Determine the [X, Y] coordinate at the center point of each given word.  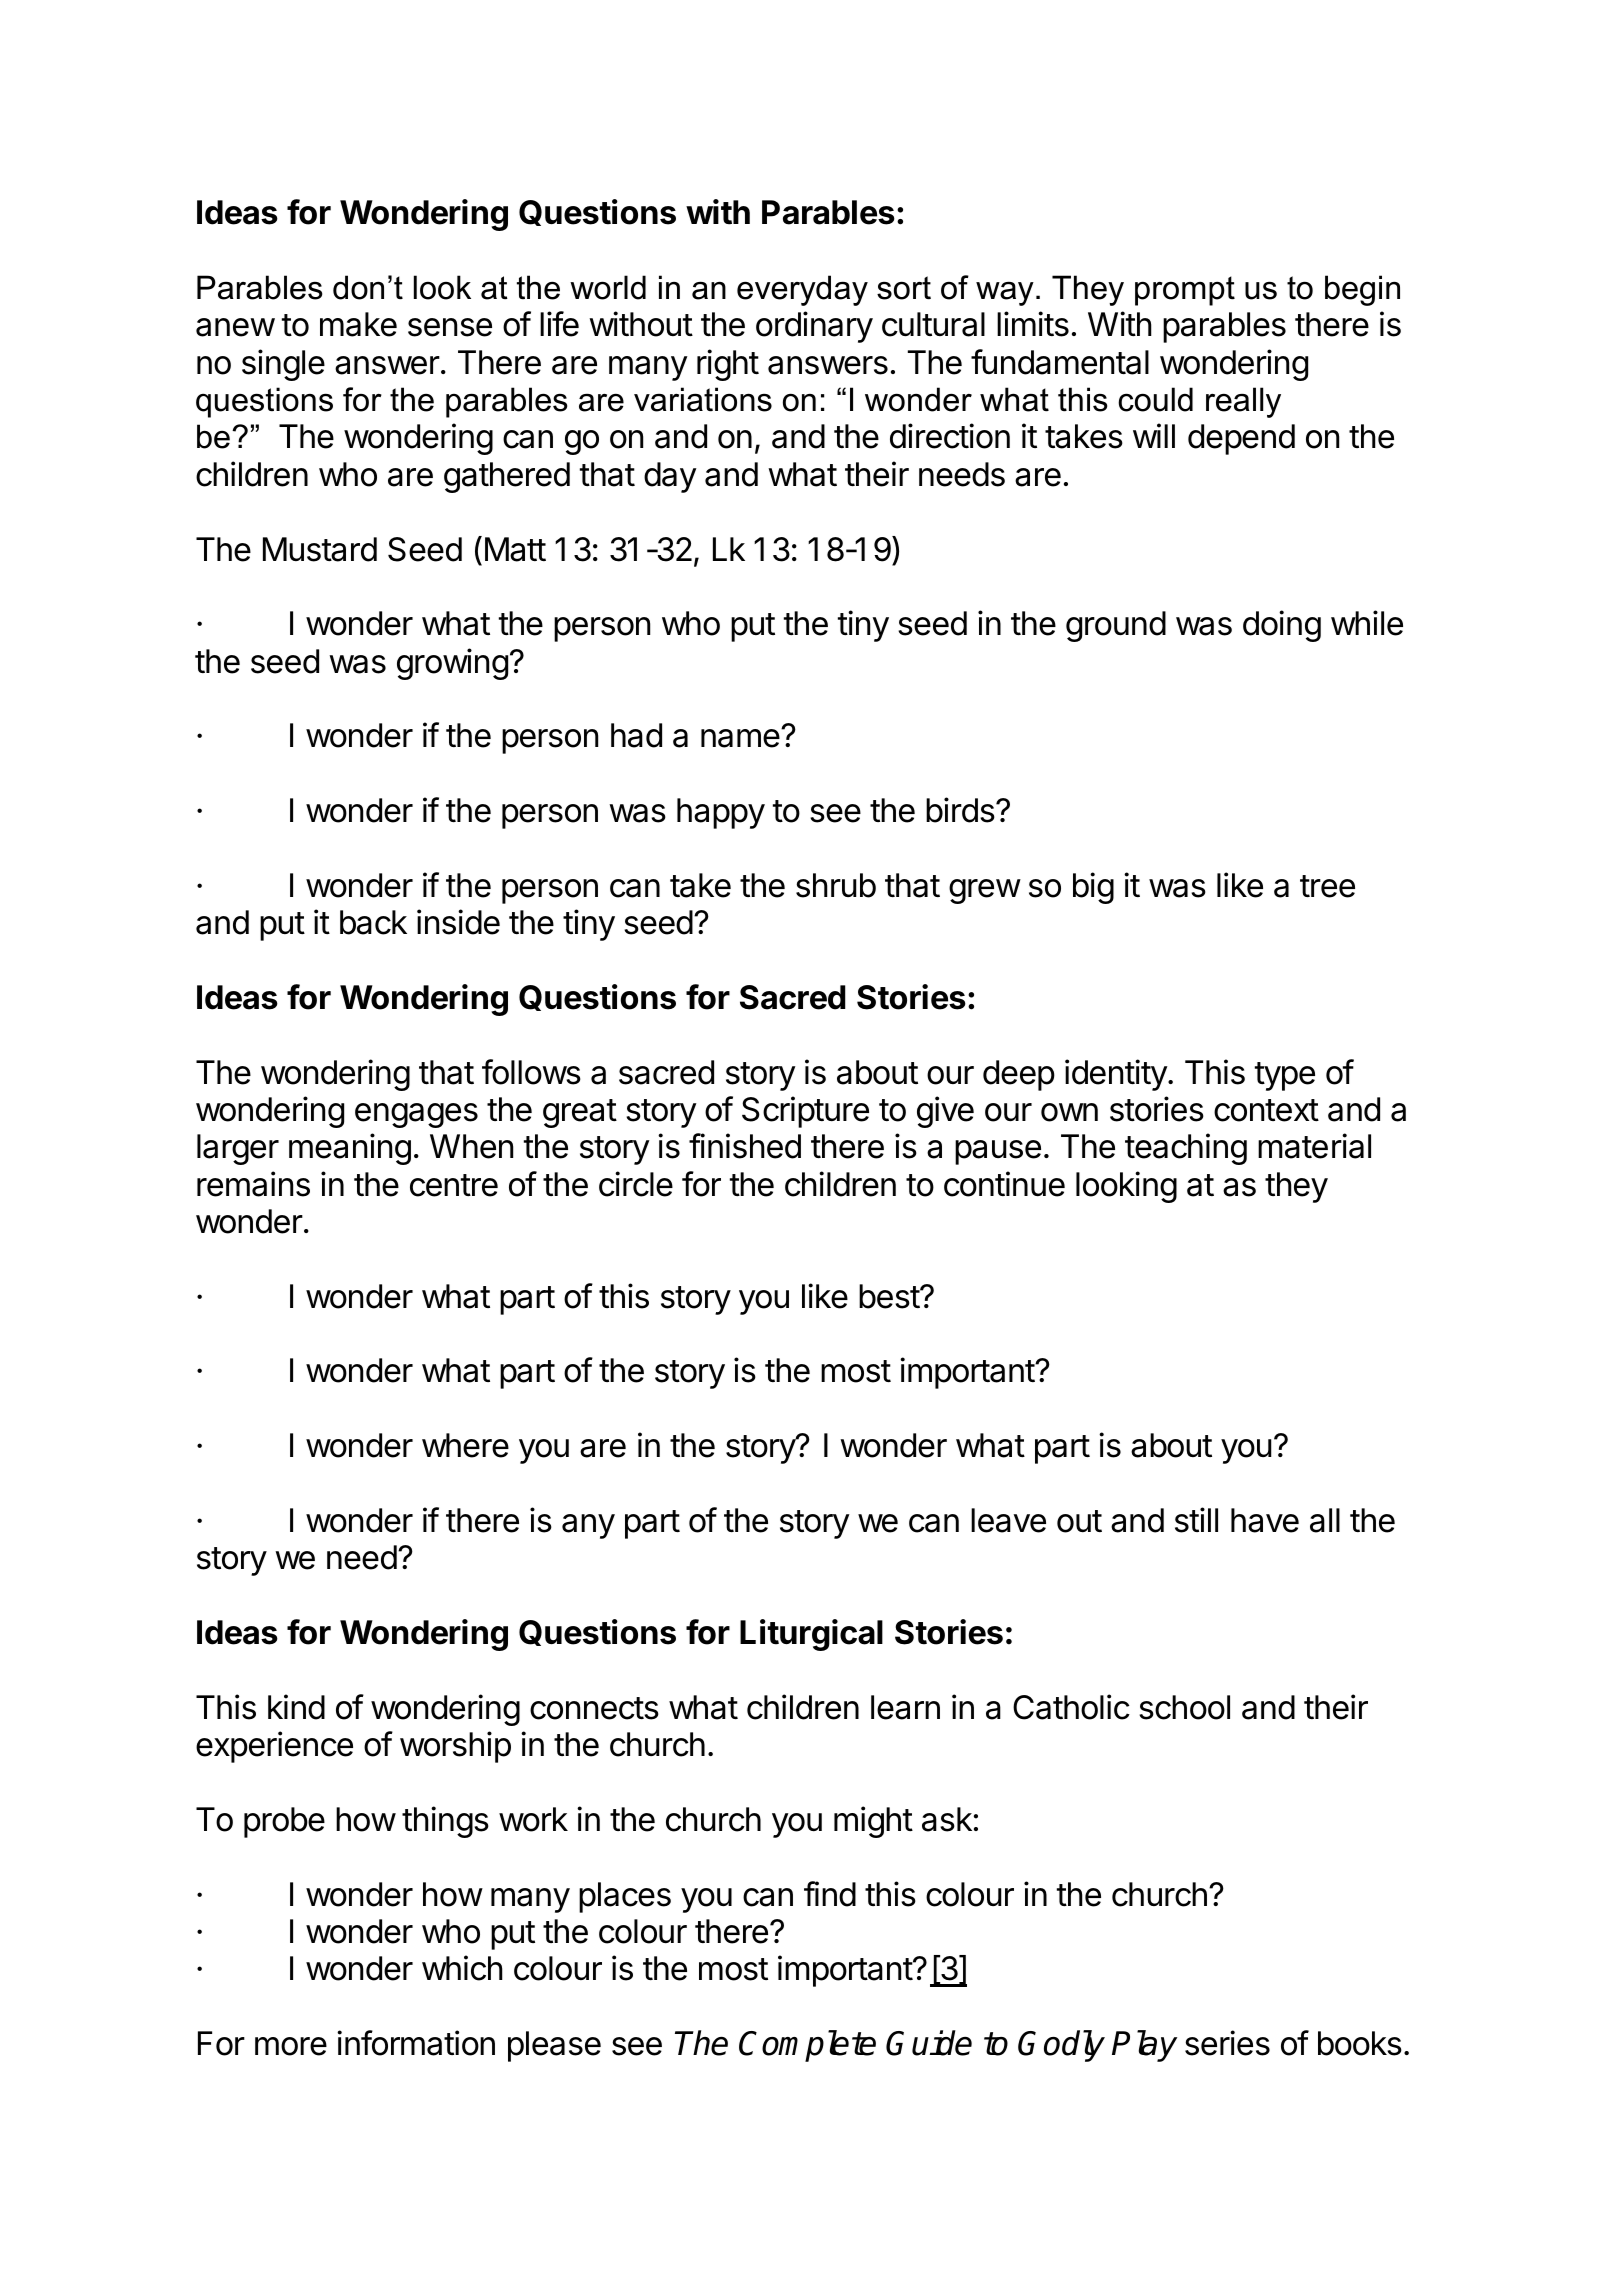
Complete [807, 2046]
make [358, 324]
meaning [350, 1149]
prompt [1185, 291]
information [416, 2043]
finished [745, 1146]
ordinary [814, 327]
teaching [1186, 1149]
